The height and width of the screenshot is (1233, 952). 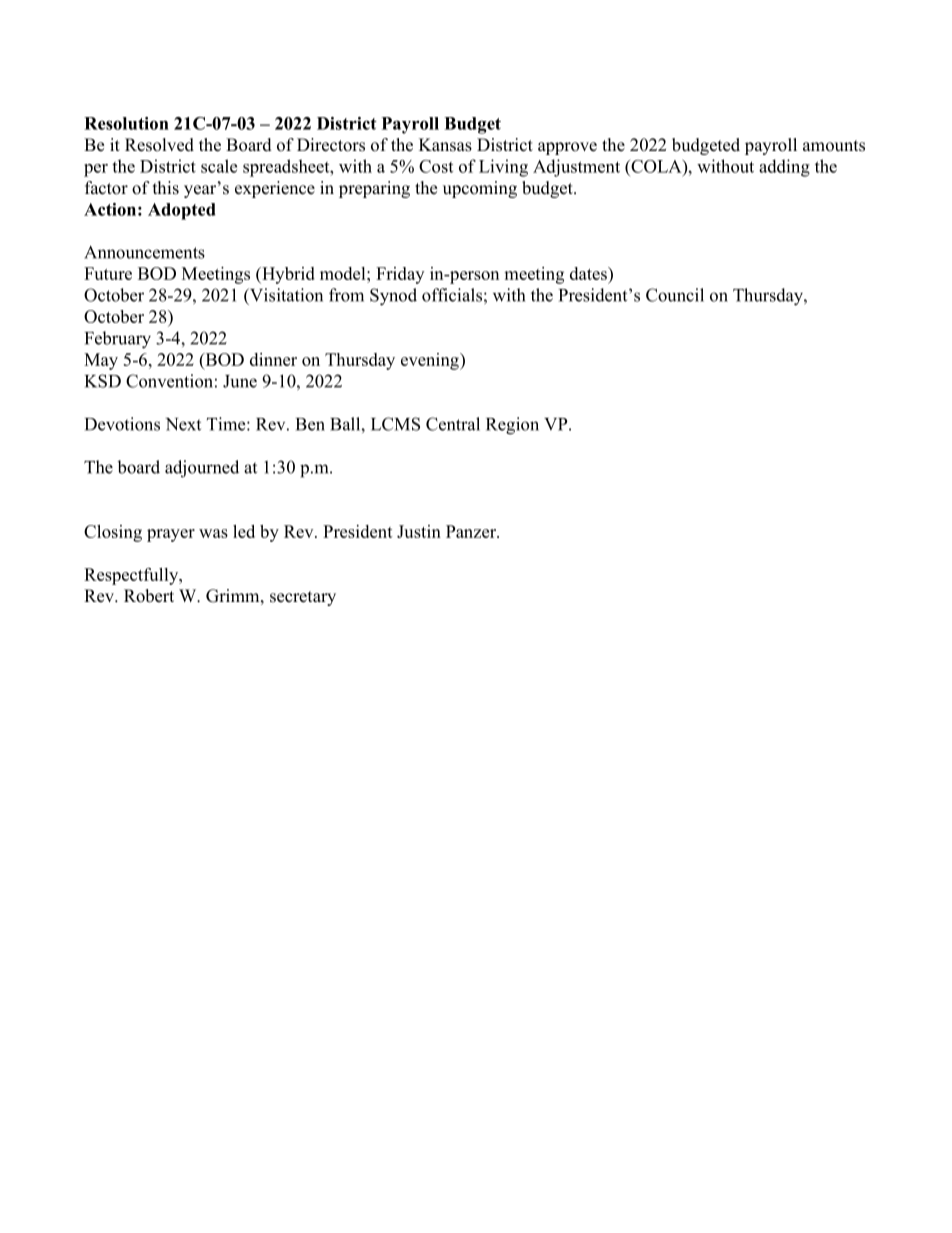 I want to click on Kansas, so click(x=445, y=145).
